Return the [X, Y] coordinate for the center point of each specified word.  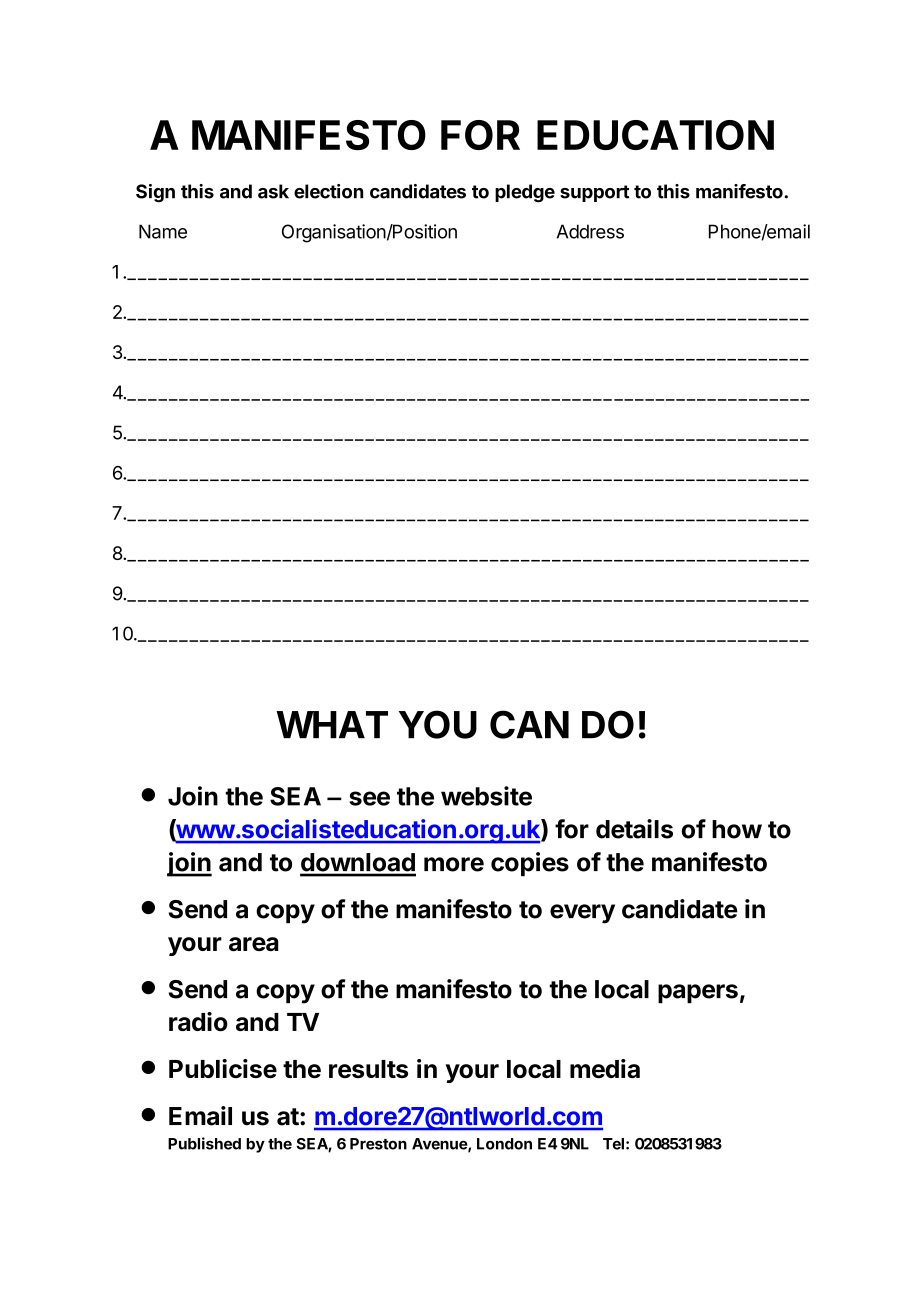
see [369, 798]
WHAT [332, 724]
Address [590, 231]
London [504, 1144]
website [486, 796]
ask [273, 191]
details [634, 829]
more [454, 864]
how [737, 829]
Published [204, 1143]
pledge [525, 193]
